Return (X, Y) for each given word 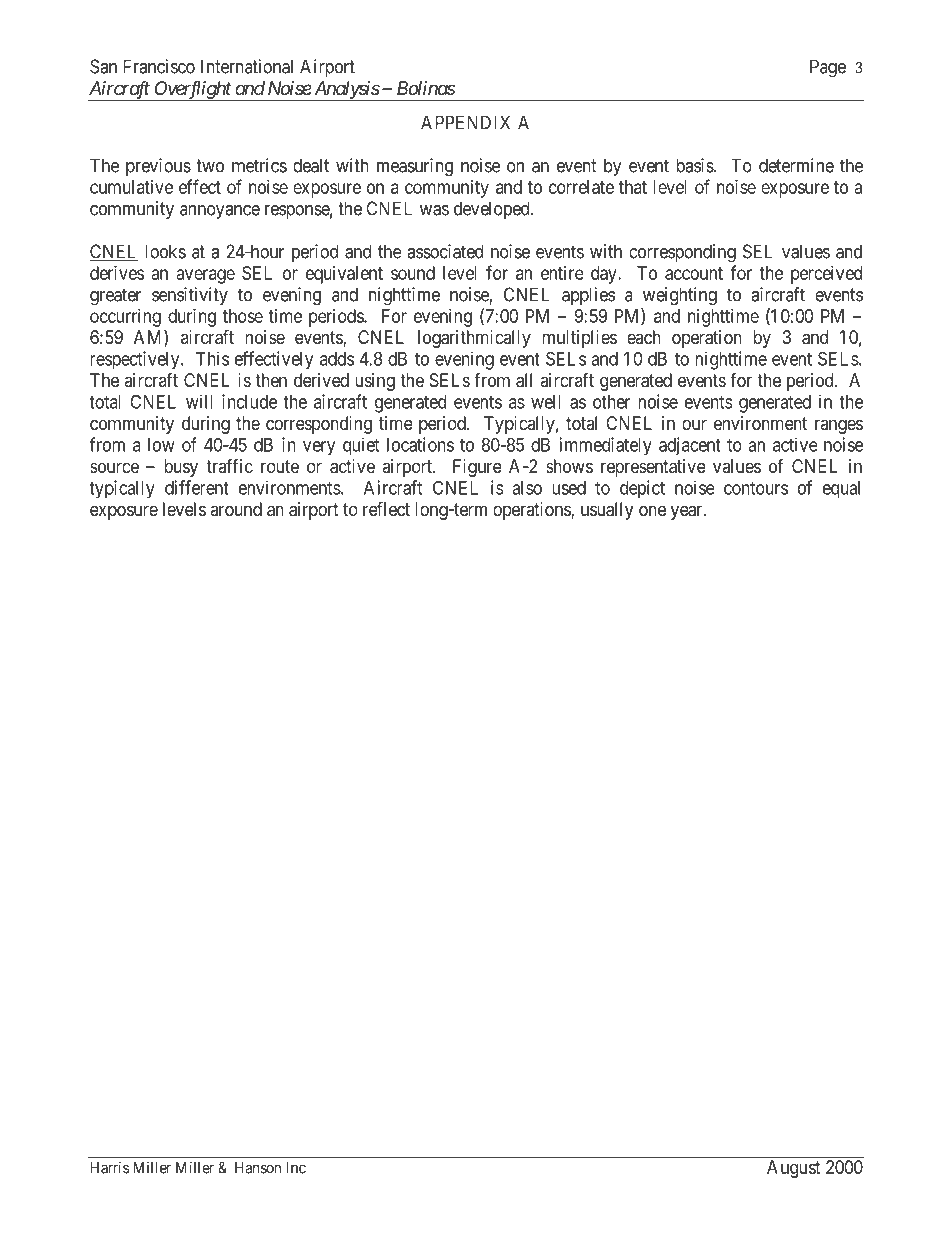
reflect (386, 508)
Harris (109, 1167)
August (794, 1169)
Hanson (258, 1168)
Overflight (192, 90)
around (236, 509)
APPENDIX (465, 122)
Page (828, 68)
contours (756, 488)
